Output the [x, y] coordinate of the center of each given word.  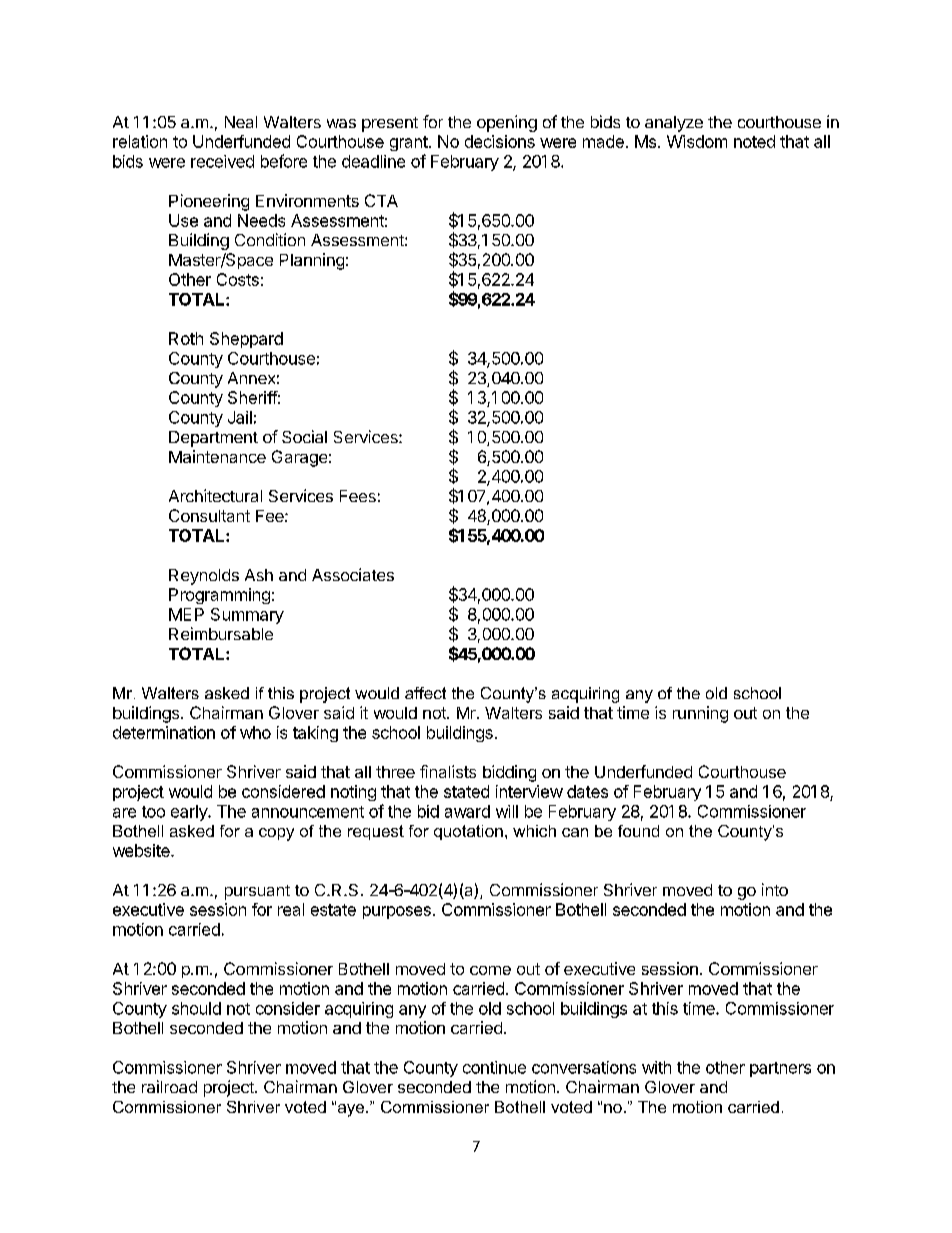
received [222, 161]
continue [494, 1067]
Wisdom [697, 141]
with [656, 1067]
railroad [169, 1086]
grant [410, 143]
